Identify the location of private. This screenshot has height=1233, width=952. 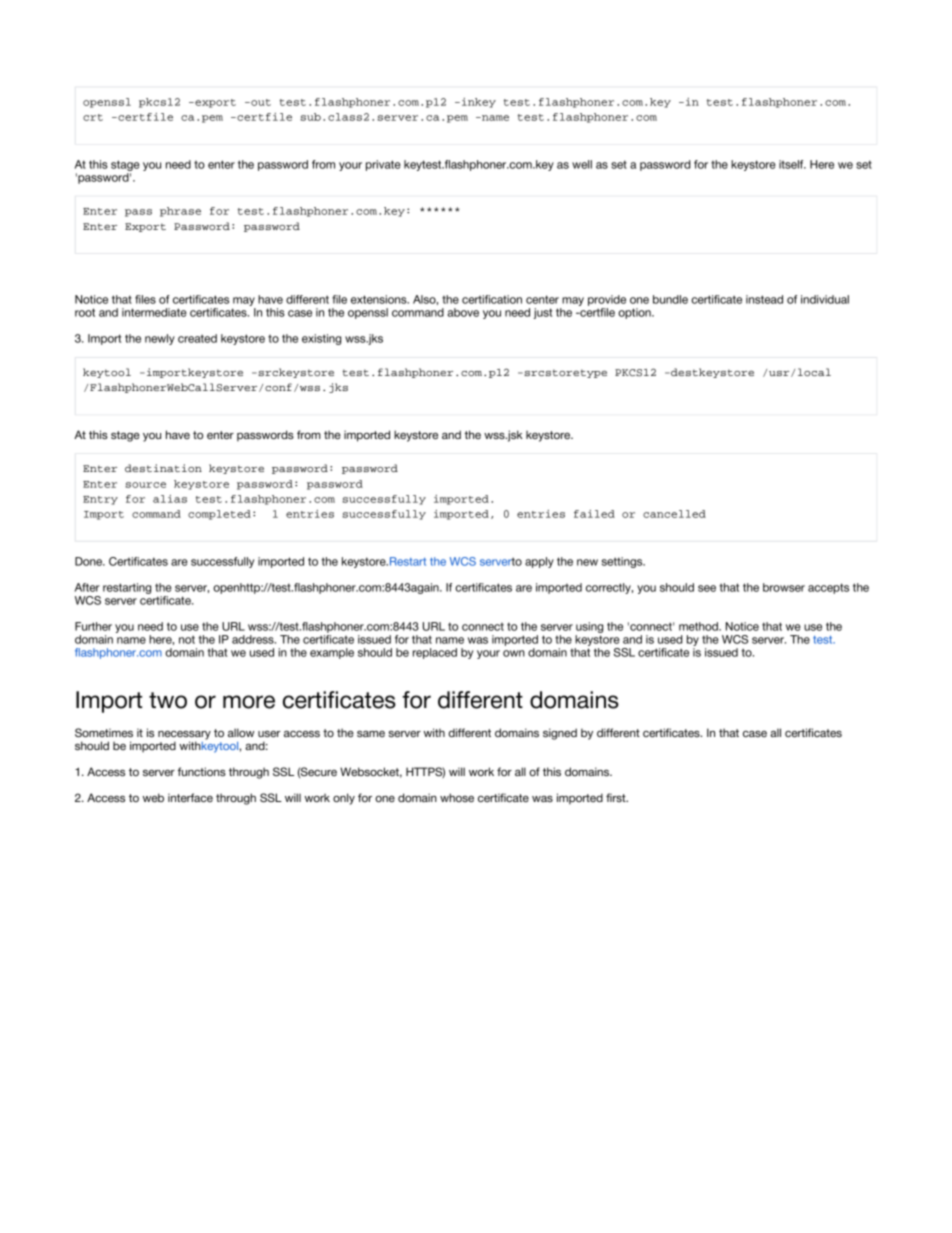
(383, 165).
